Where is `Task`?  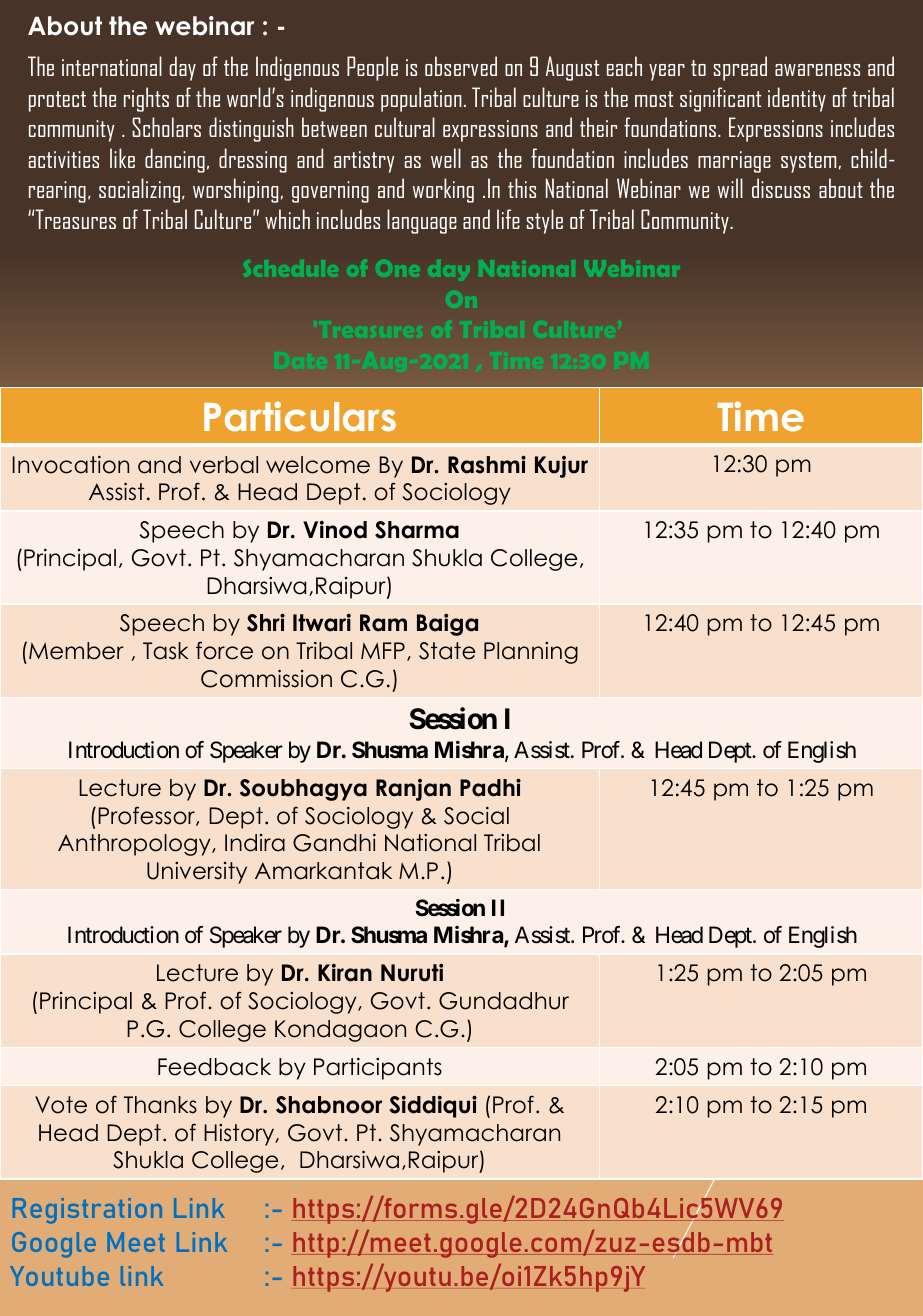 Task is located at coordinates (166, 651).
